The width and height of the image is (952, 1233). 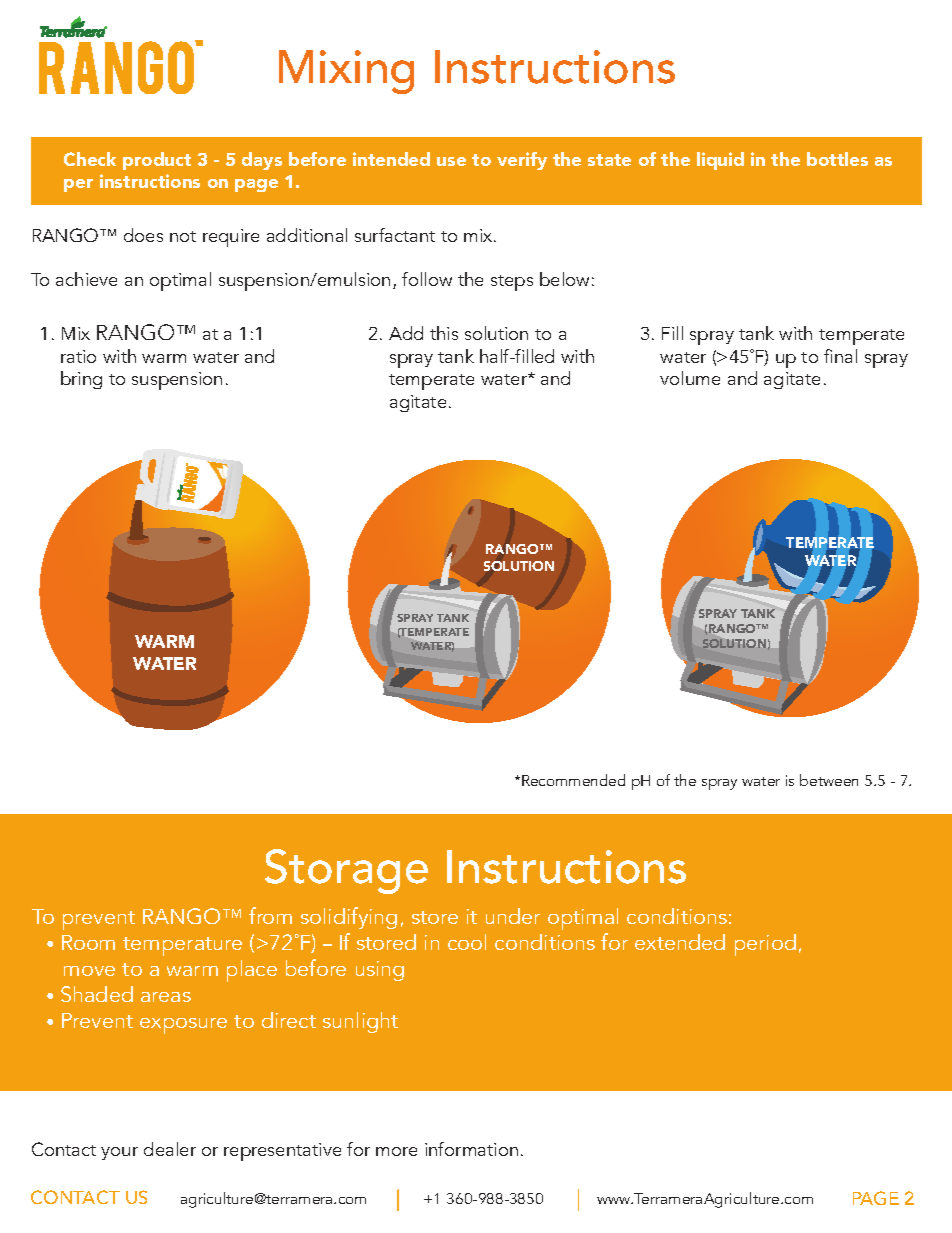 What do you see at coordinates (573, 780) in the image?
I see `Recommended` at bounding box center [573, 780].
